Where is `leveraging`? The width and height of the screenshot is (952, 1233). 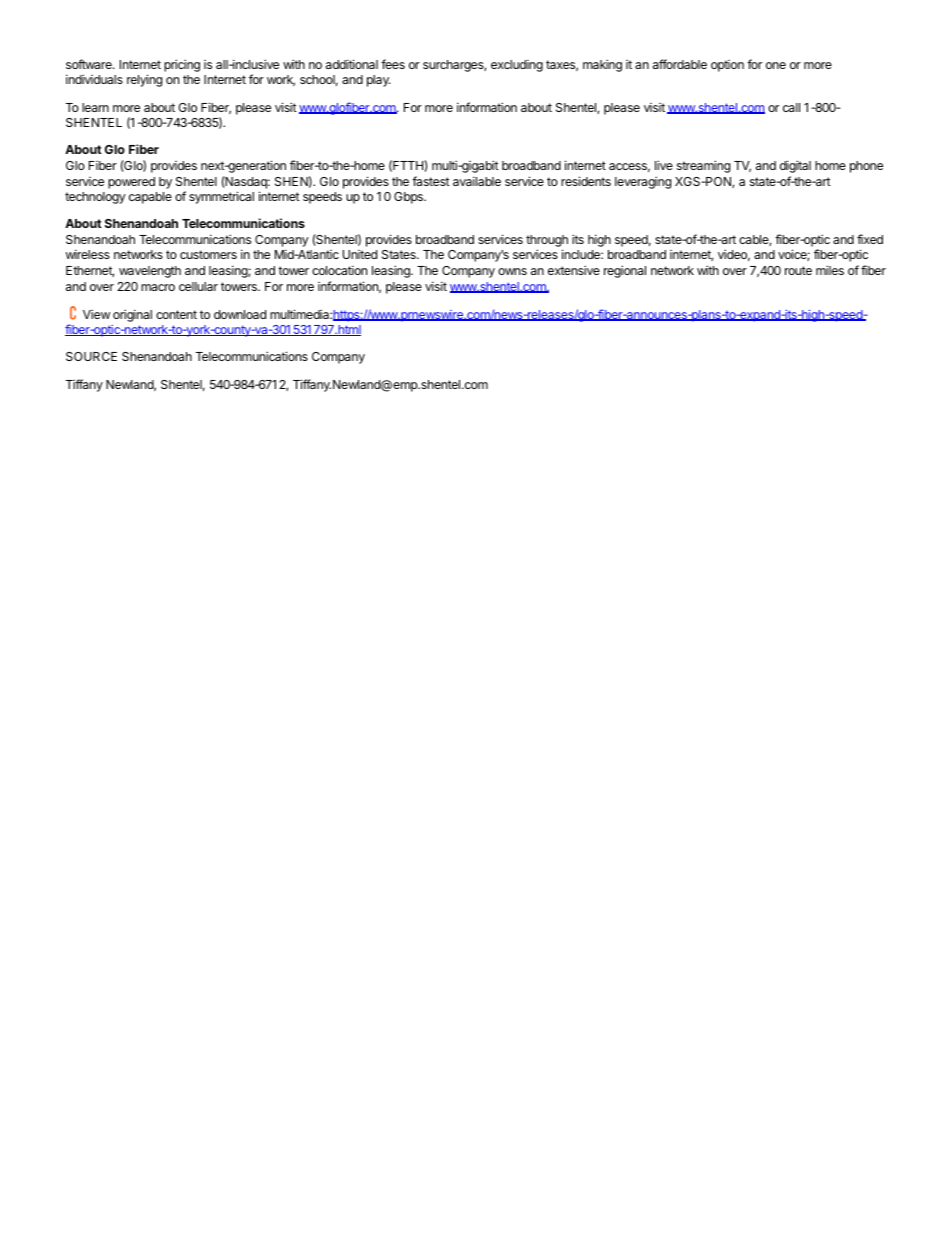 leveraging is located at coordinates (643, 182).
